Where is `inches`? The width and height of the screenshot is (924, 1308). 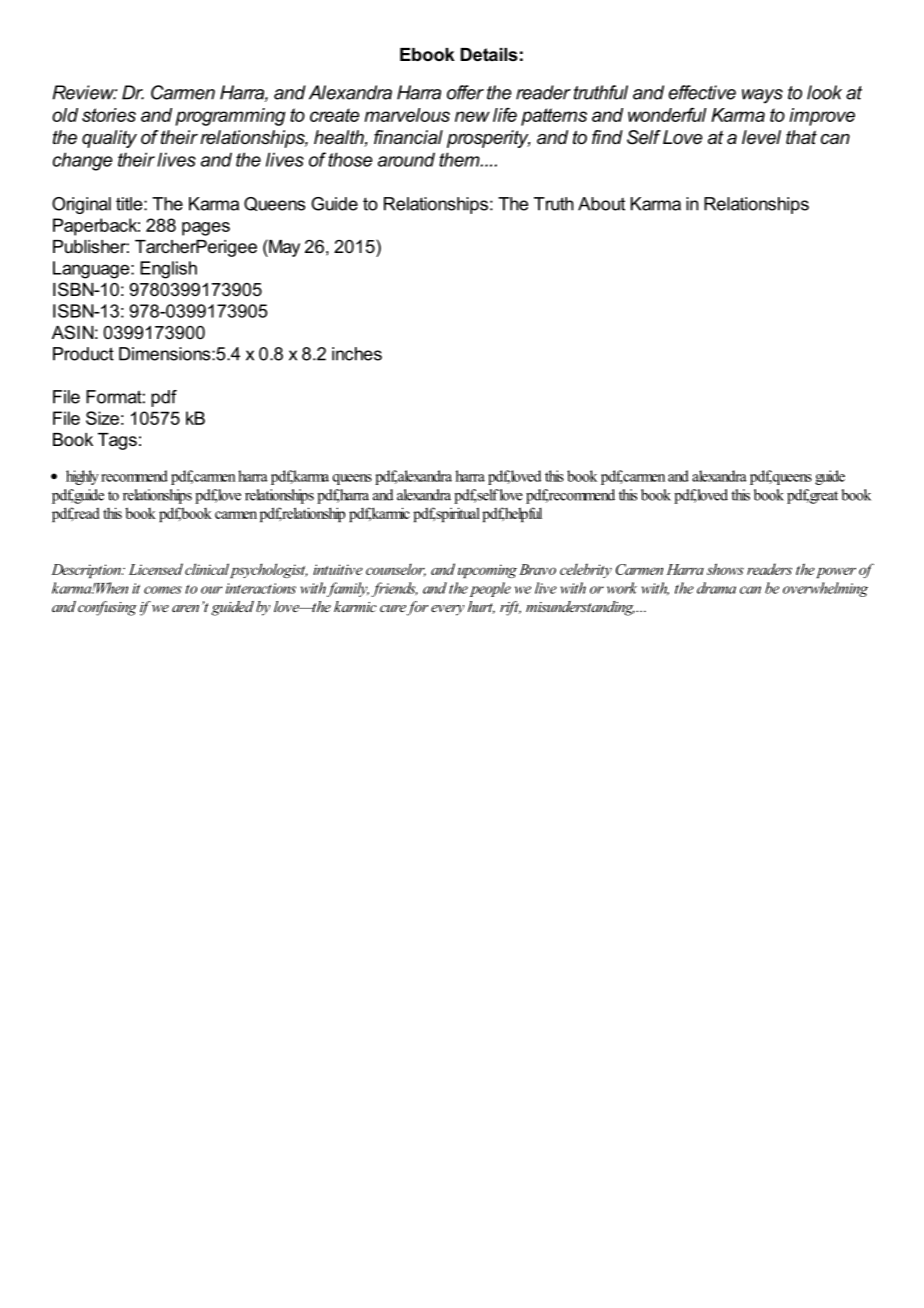
inches is located at coordinates (357, 354).
